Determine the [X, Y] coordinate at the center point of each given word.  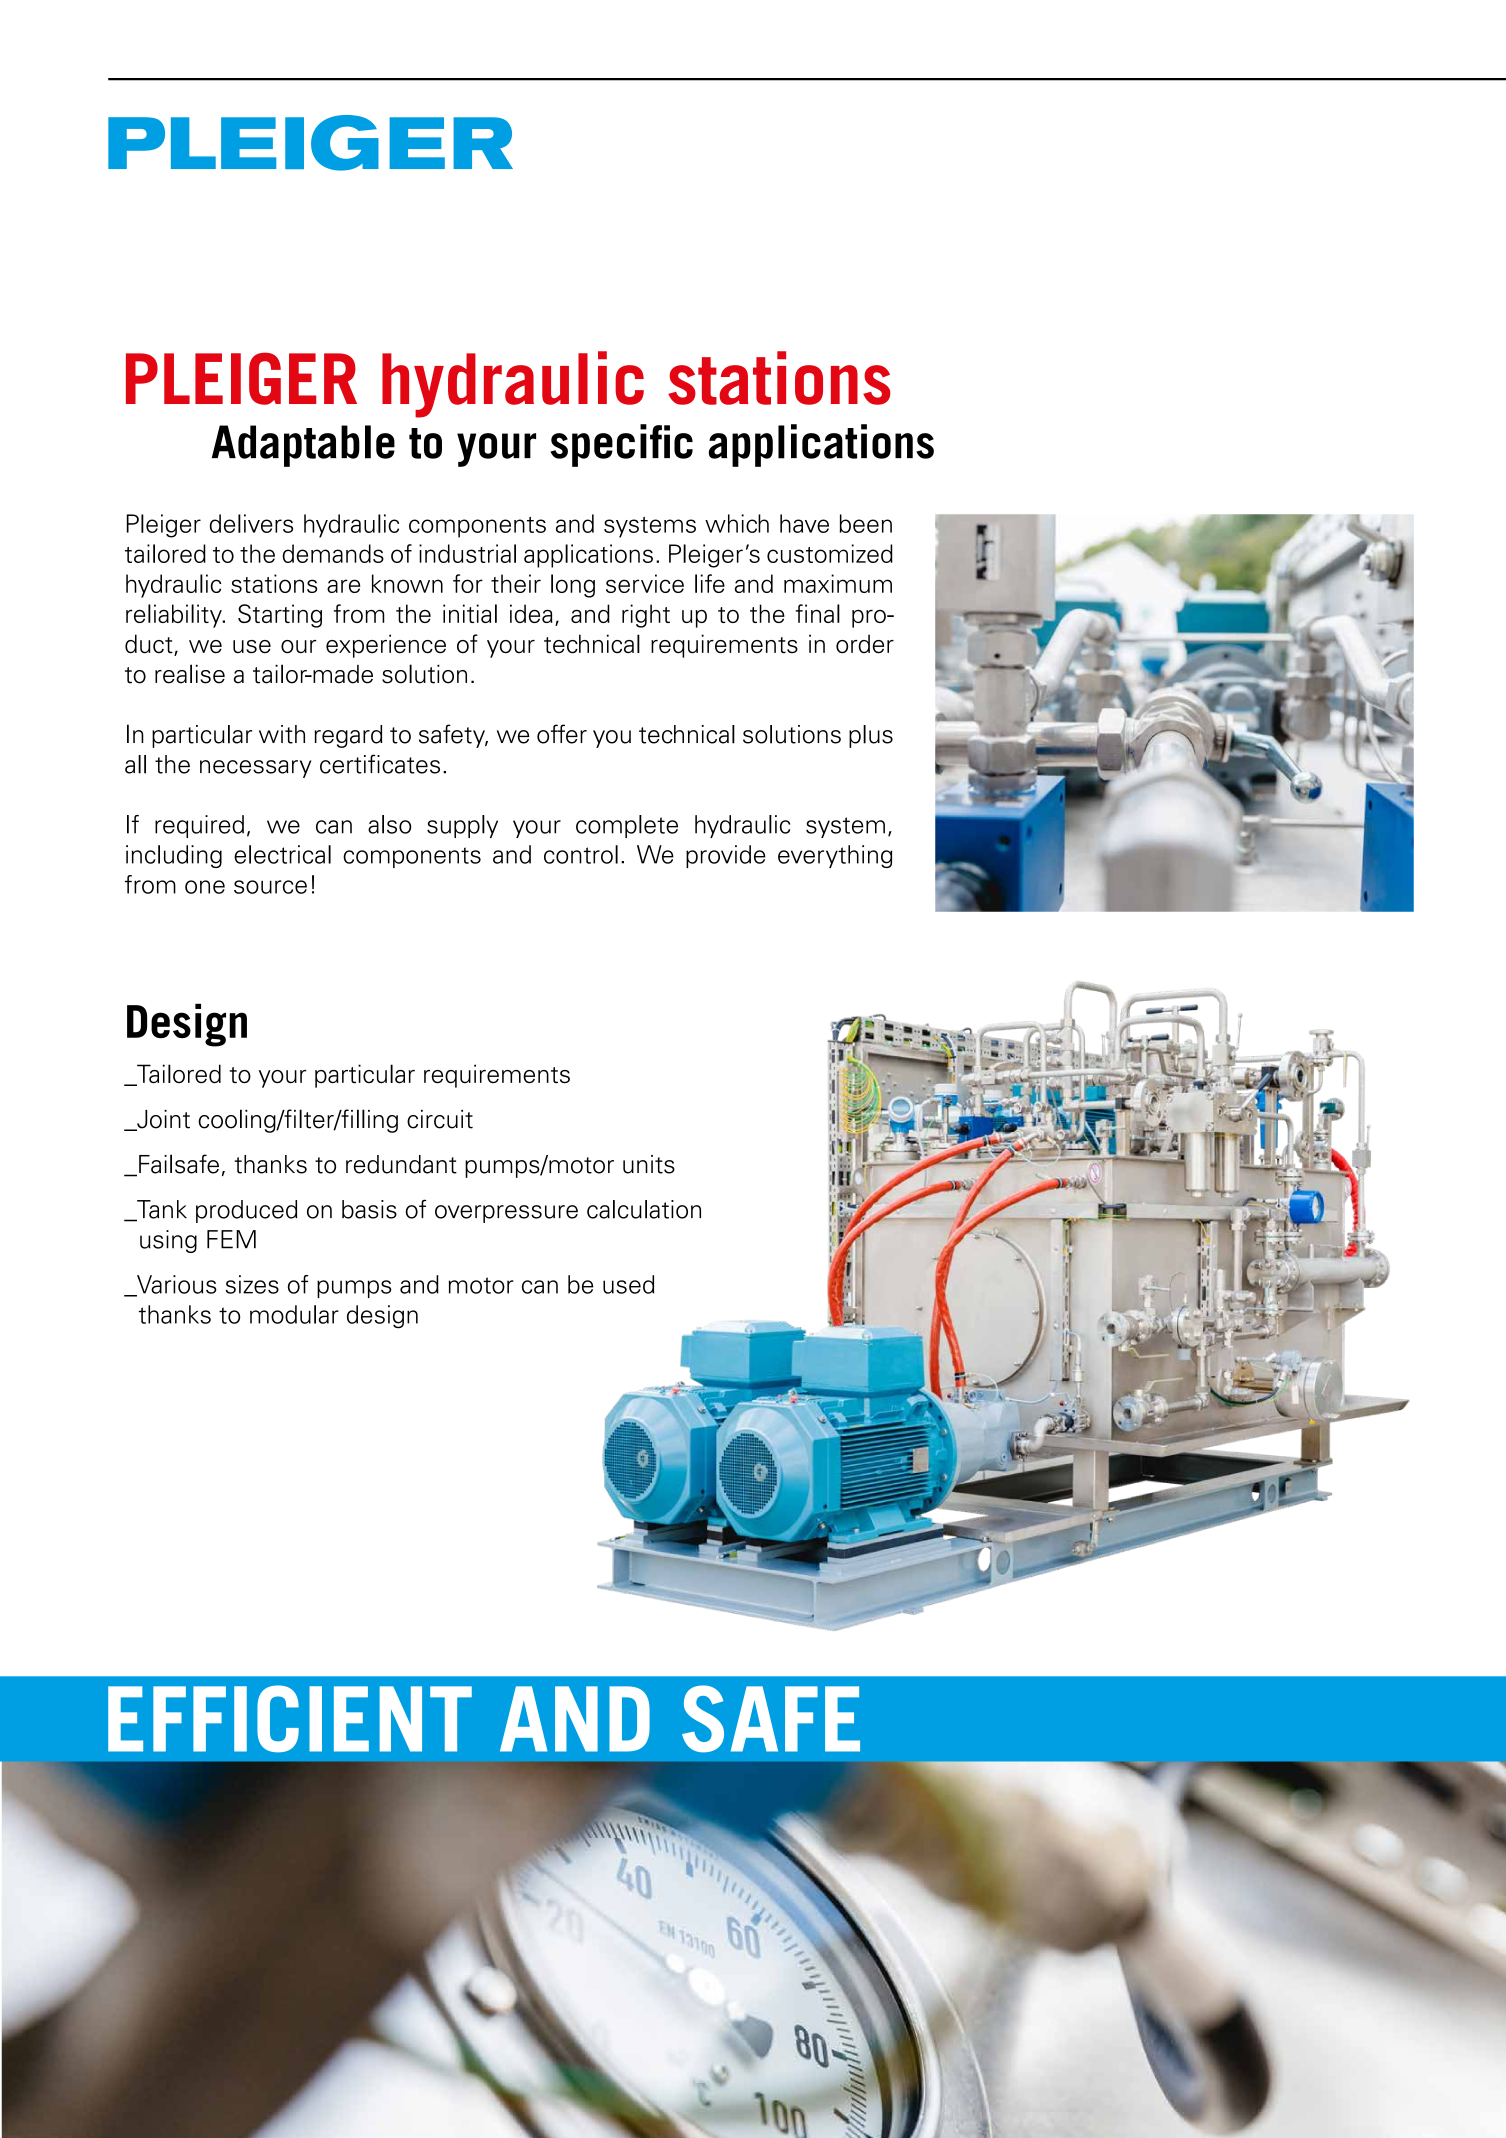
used [628, 1284]
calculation [644, 1209]
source [270, 887]
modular [294, 1314]
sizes [252, 1284]
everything [835, 856]
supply [462, 826]
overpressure [506, 1214]
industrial [467, 553]
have [804, 523]
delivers [251, 523]
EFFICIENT [290, 1719]
